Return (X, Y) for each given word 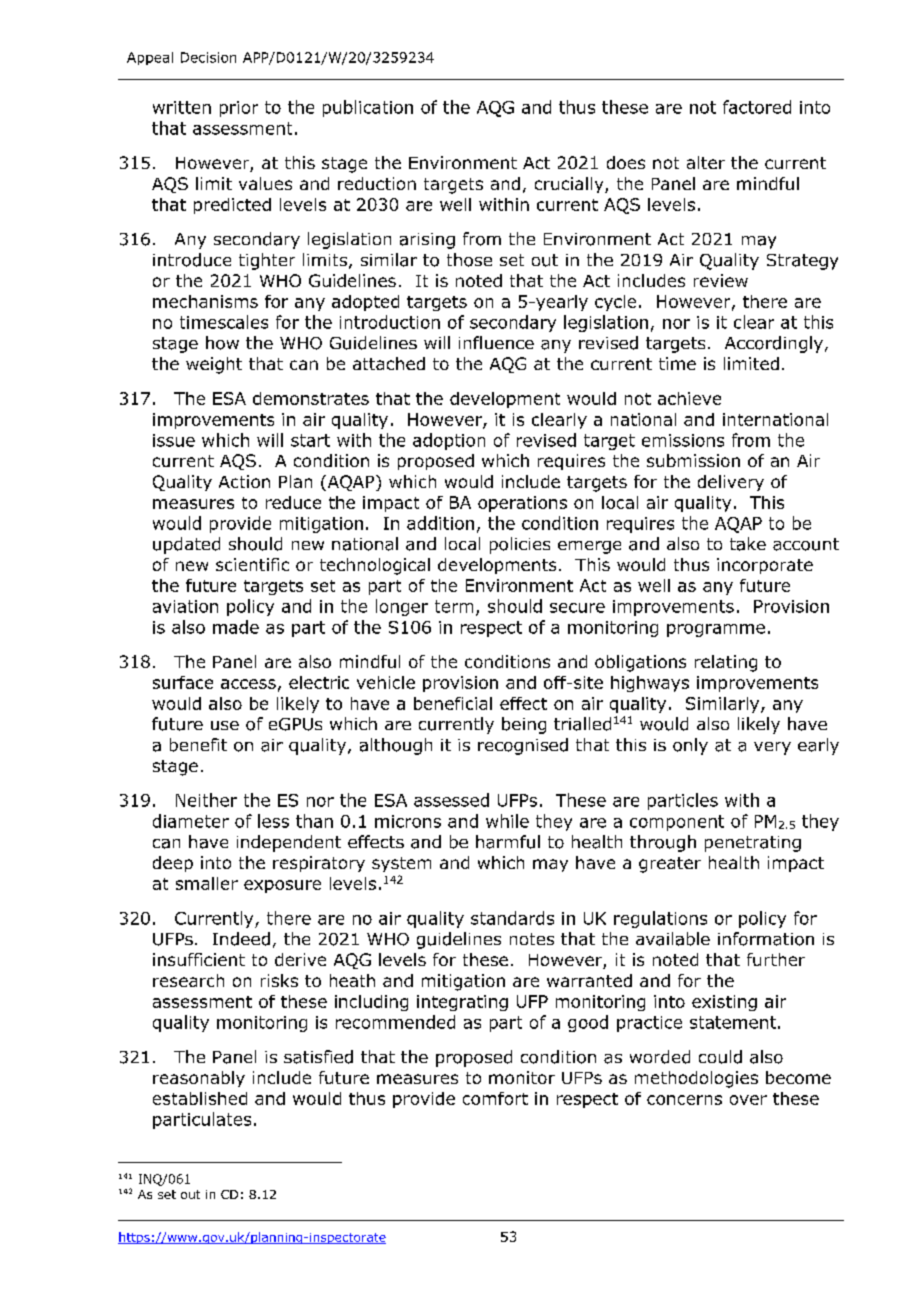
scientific (252, 564)
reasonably (199, 1079)
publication (368, 108)
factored (757, 107)
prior (239, 109)
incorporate (765, 566)
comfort (495, 1098)
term (454, 606)
